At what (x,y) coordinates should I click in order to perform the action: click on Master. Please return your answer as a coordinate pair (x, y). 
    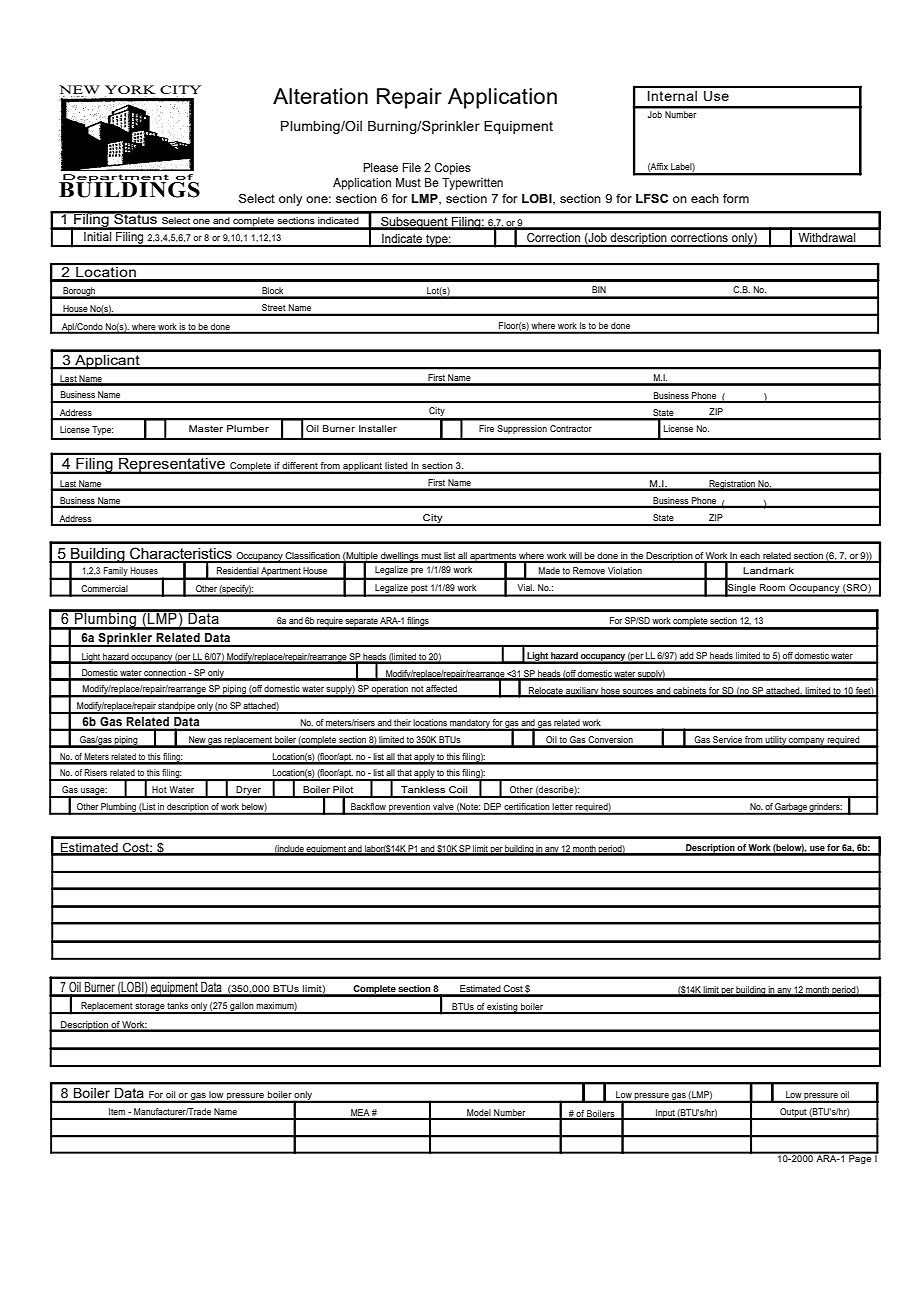
    Looking at the image, I should click on (206, 428).
